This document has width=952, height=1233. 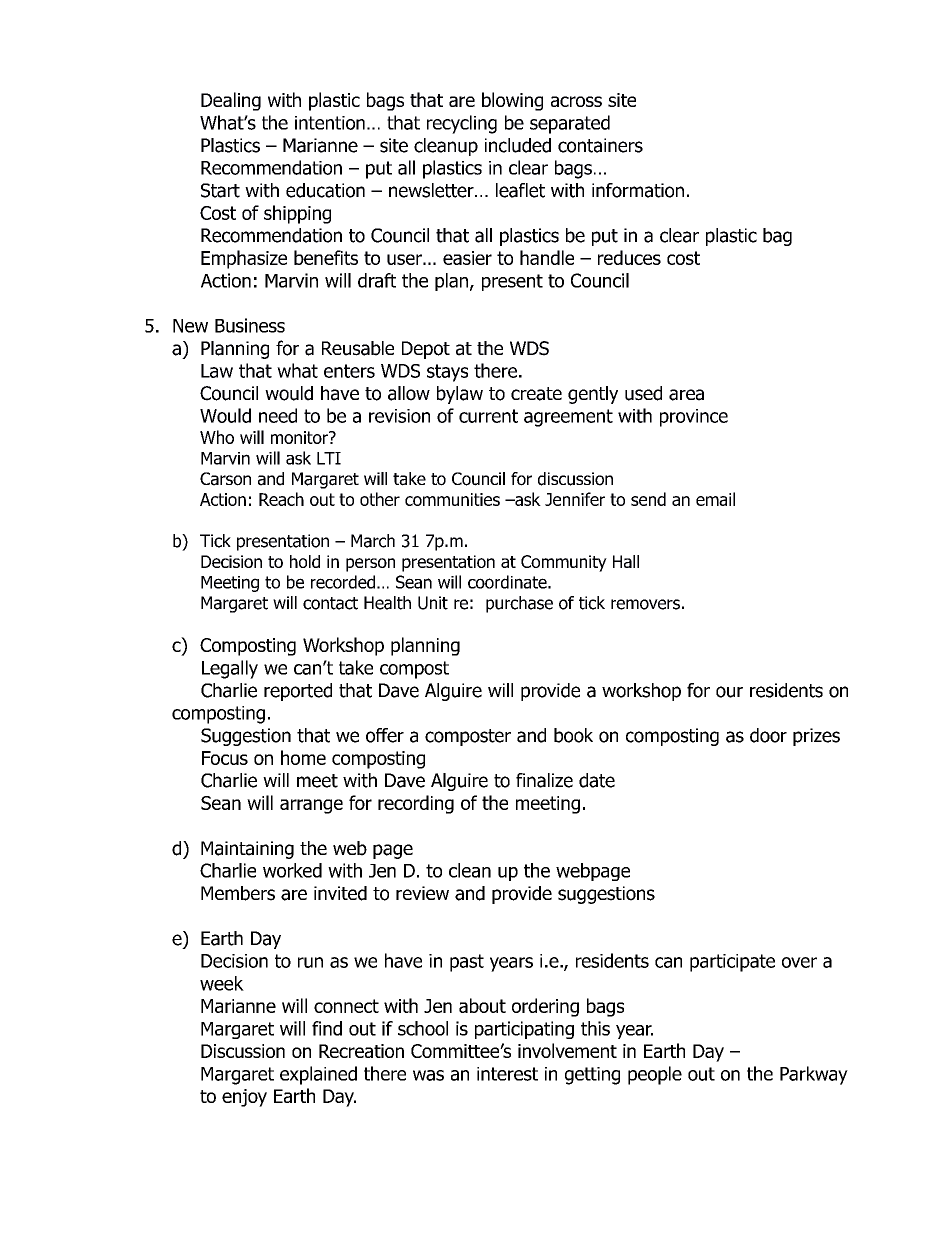 I want to click on explained, so click(x=318, y=1075).
